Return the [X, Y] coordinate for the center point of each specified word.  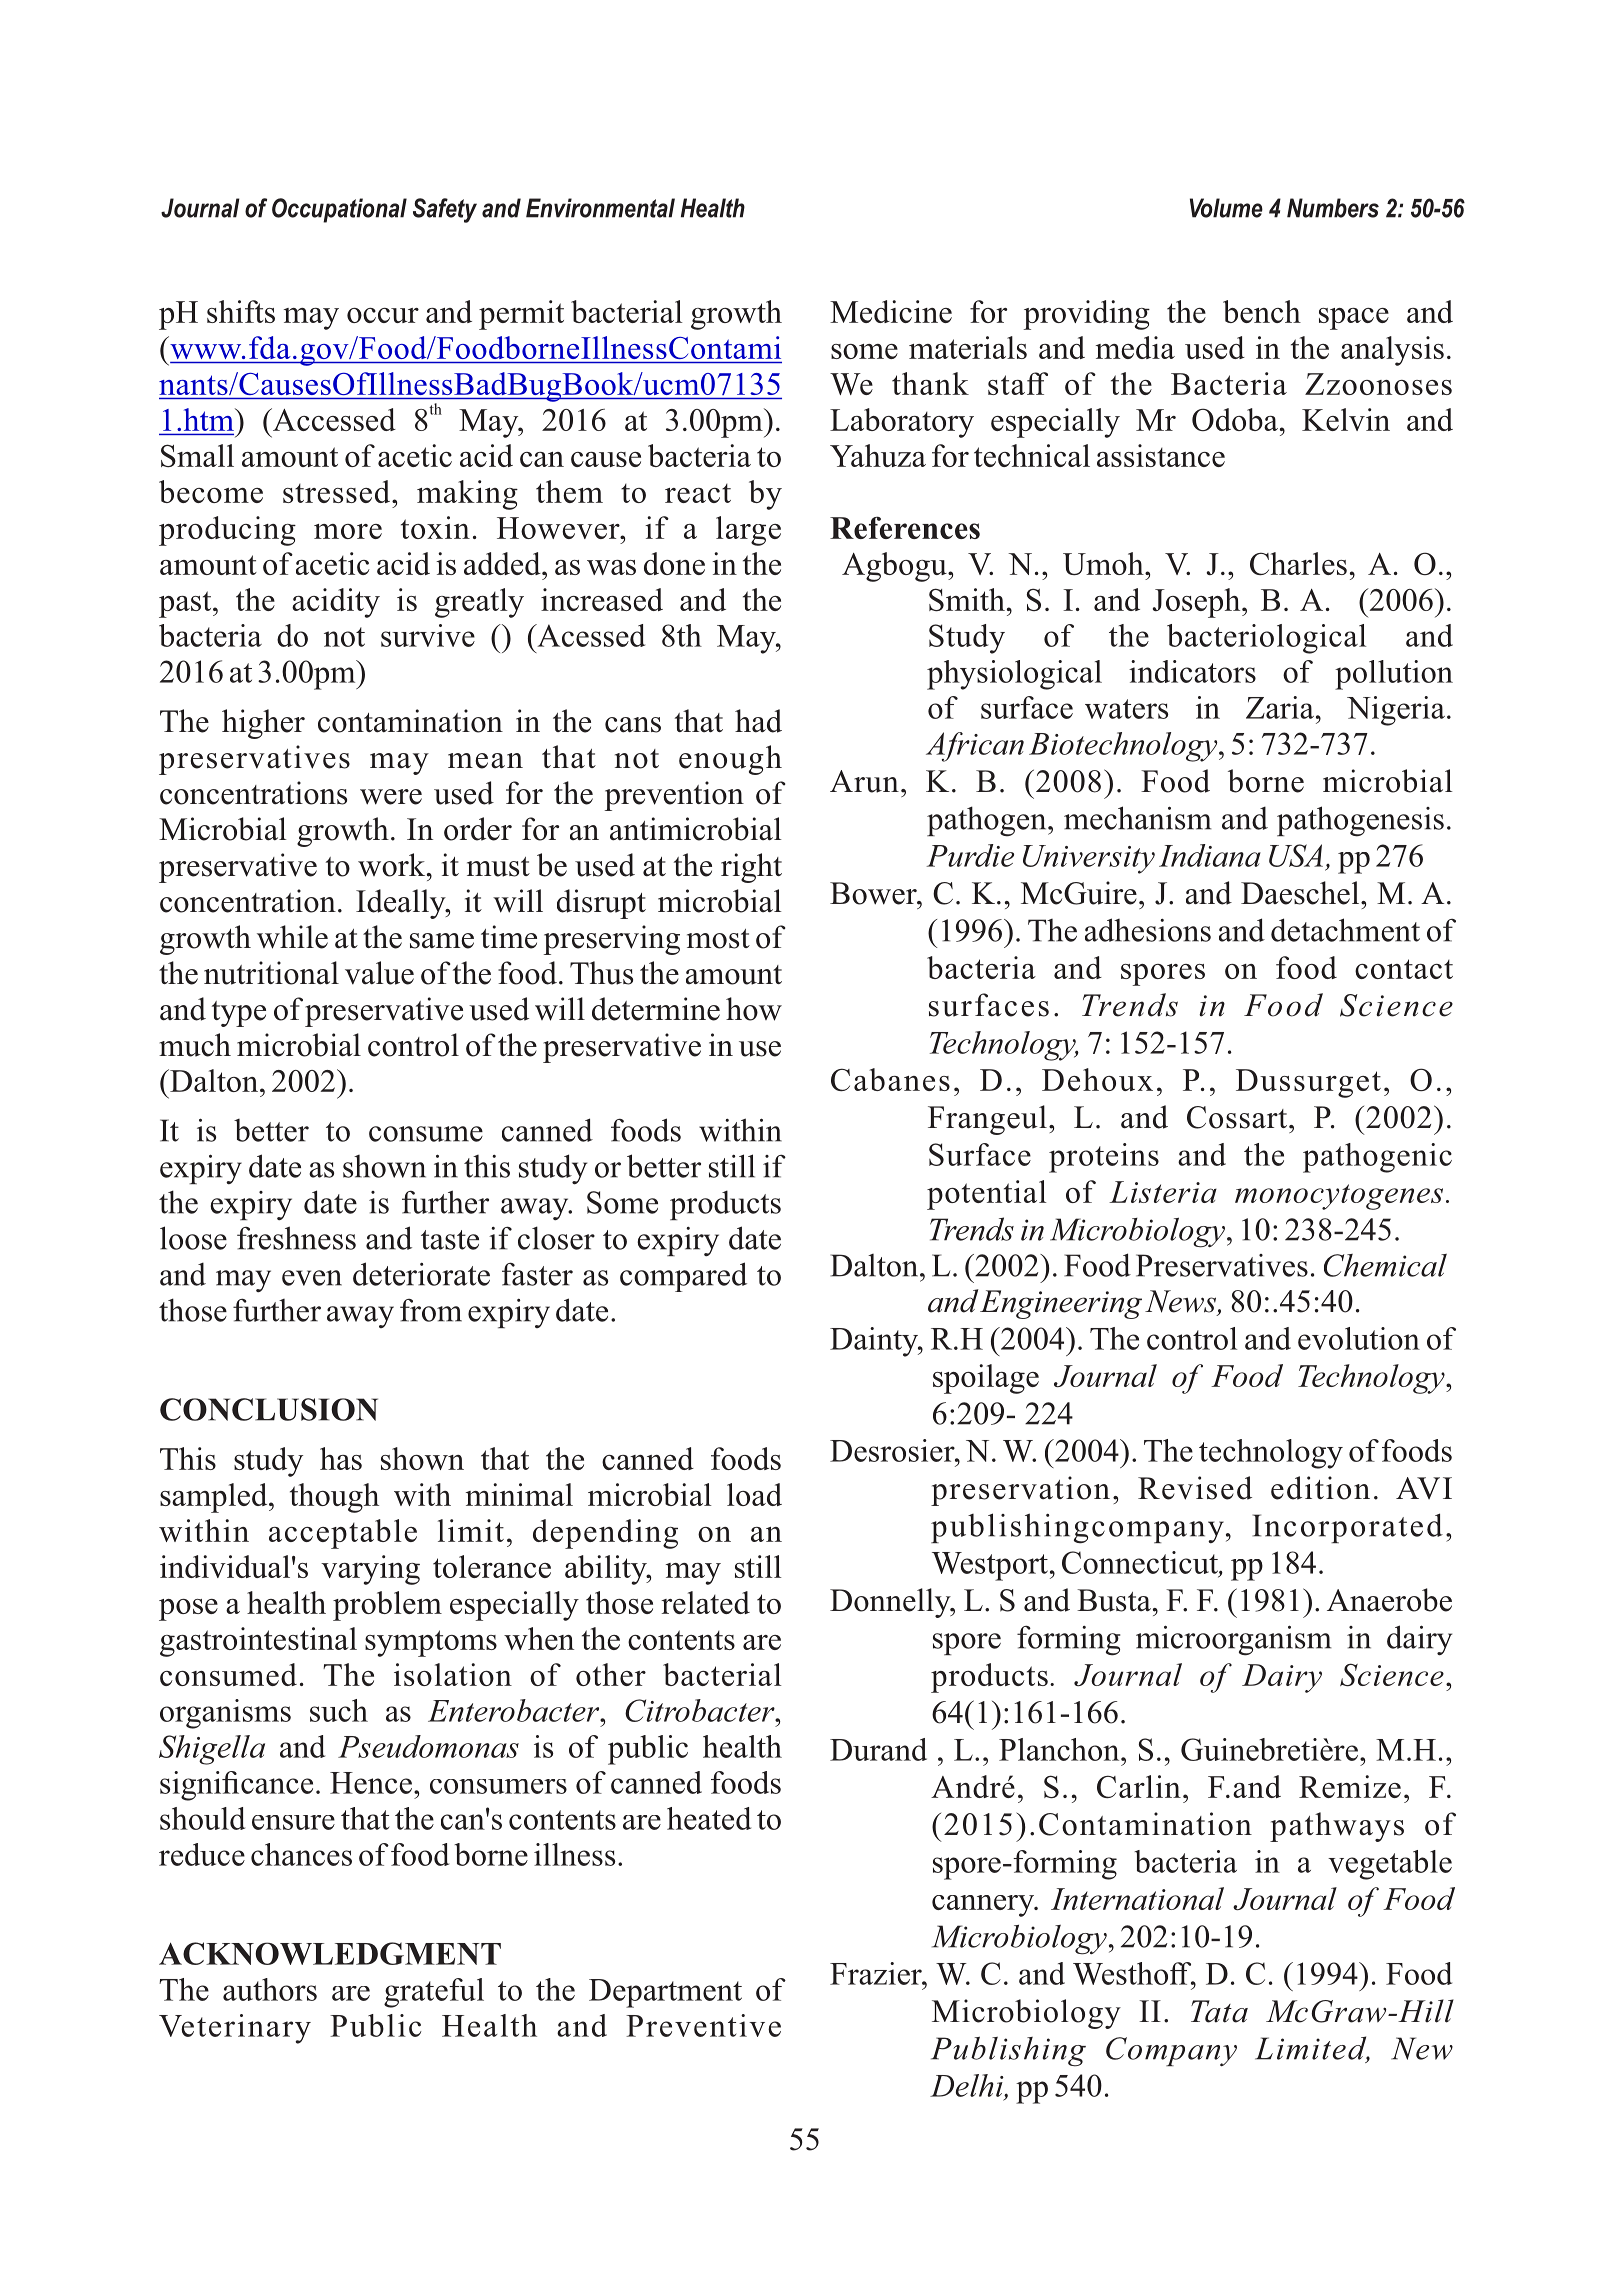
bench [1262, 311]
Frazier [877, 1973]
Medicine [891, 311]
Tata [1219, 2011]
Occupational [339, 210]
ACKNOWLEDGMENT [330, 1953]
